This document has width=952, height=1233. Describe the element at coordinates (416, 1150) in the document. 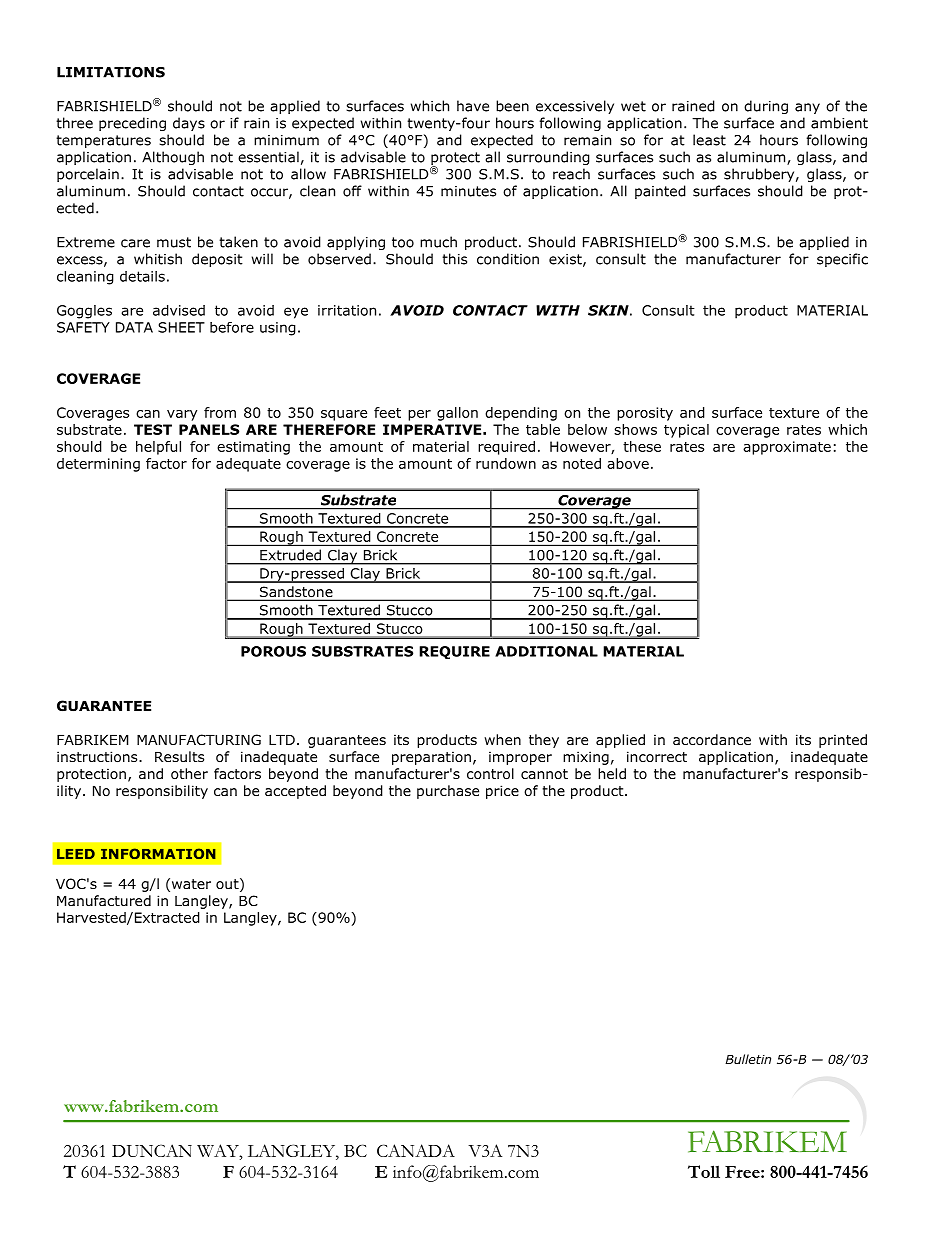

I see `CANADA` at that location.
